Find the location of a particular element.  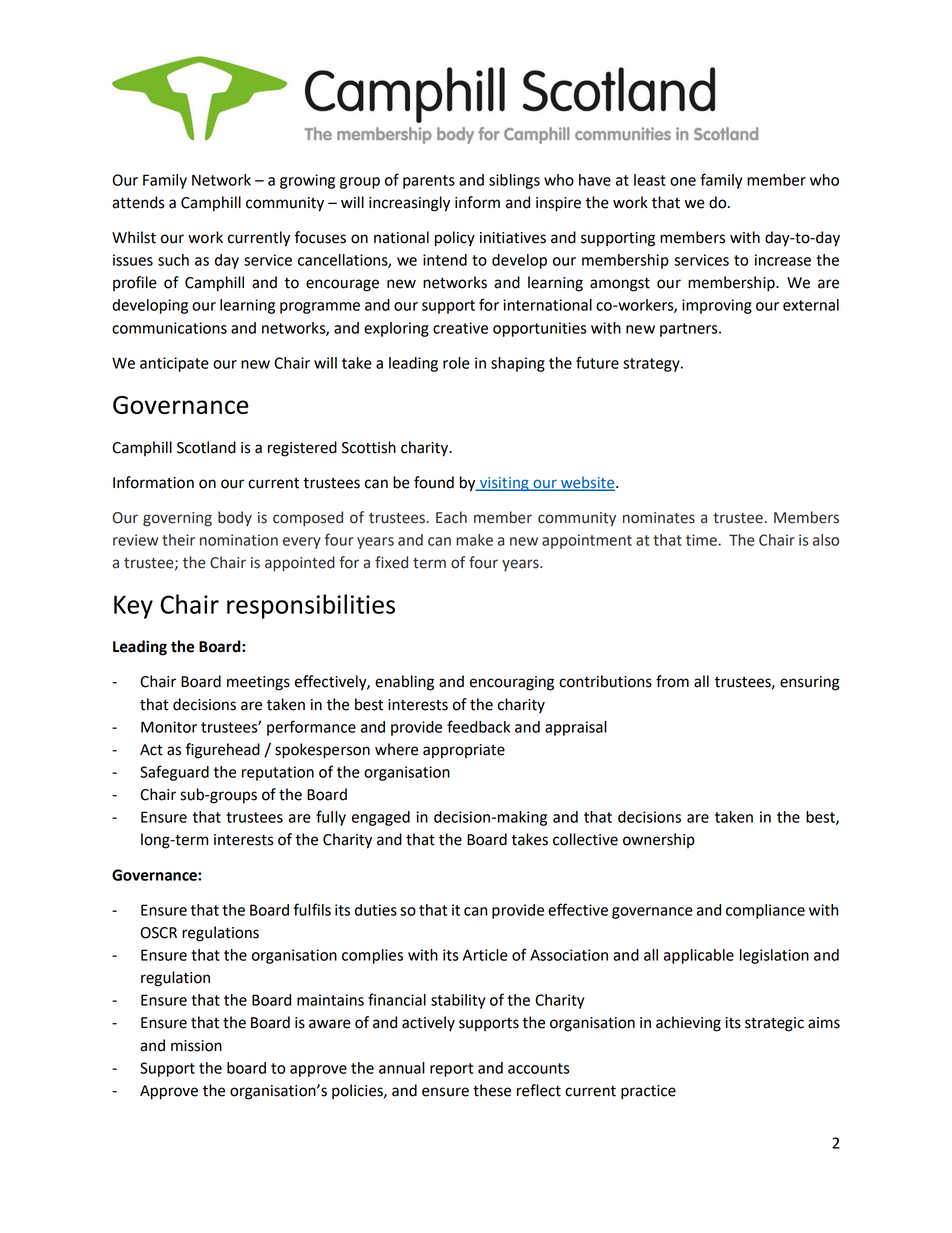

siblings is located at coordinates (514, 181).
